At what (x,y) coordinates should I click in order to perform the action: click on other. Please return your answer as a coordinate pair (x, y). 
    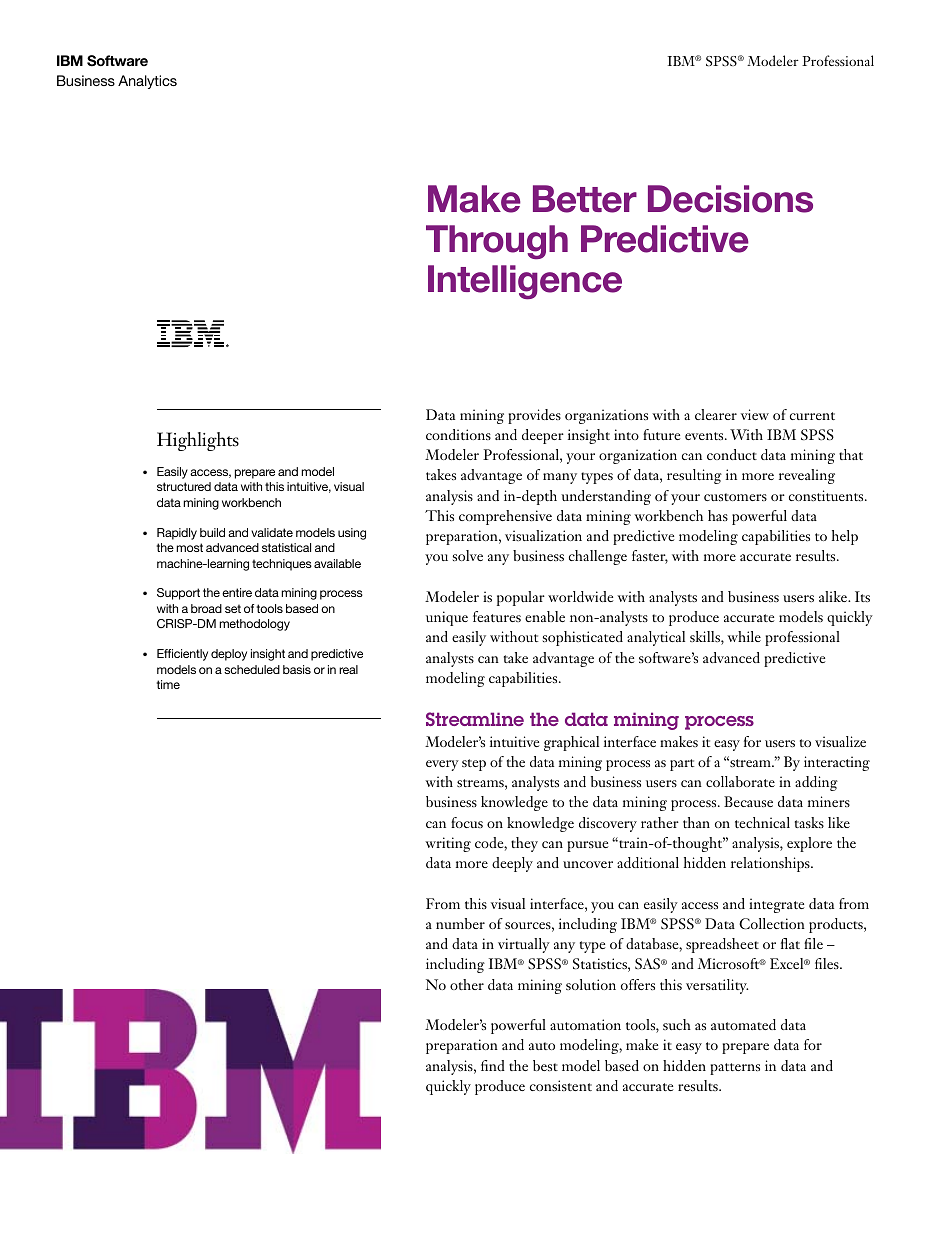
    Looking at the image, I should click on (467, 984).
